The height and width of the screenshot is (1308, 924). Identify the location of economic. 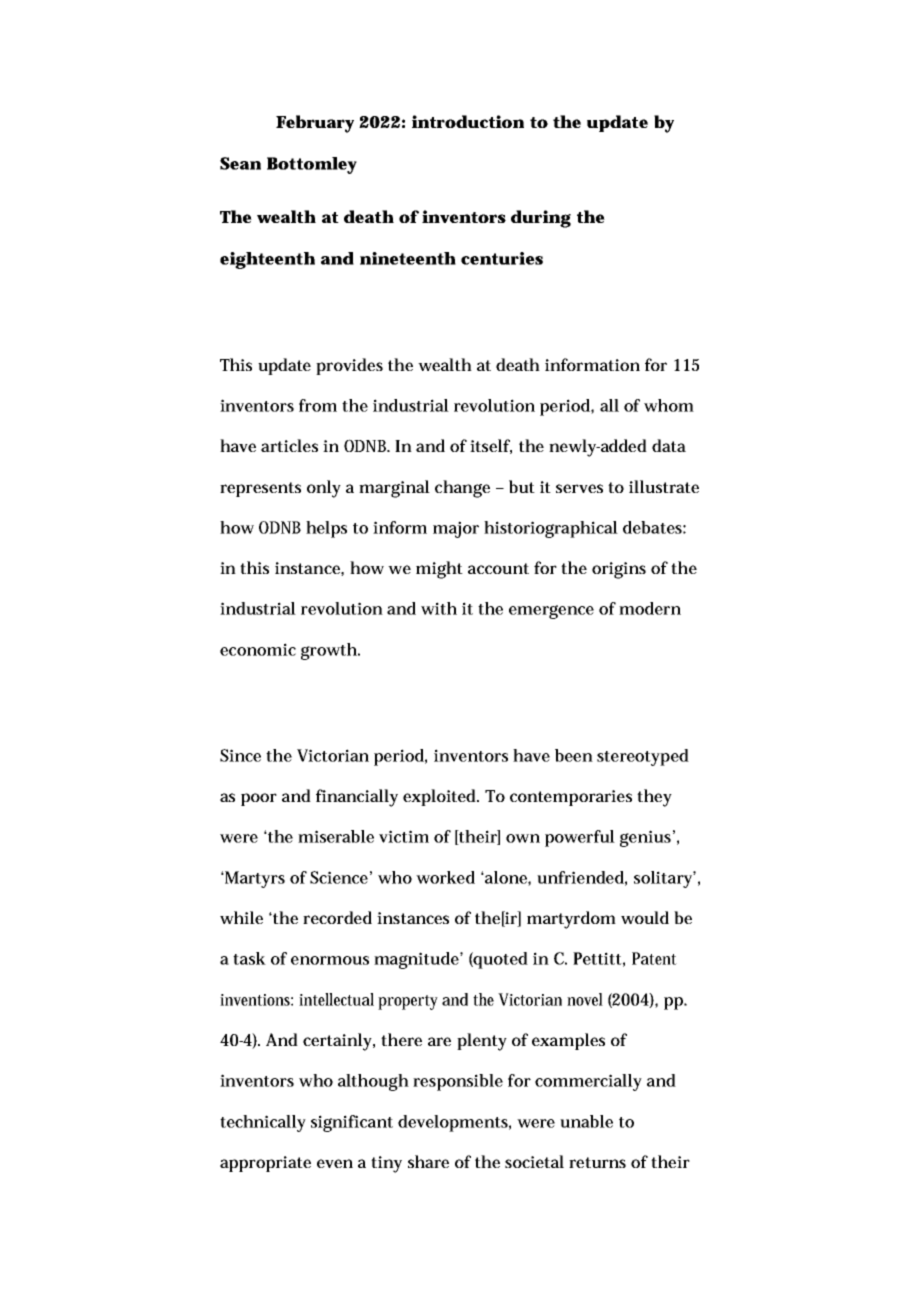
(258, 649).
